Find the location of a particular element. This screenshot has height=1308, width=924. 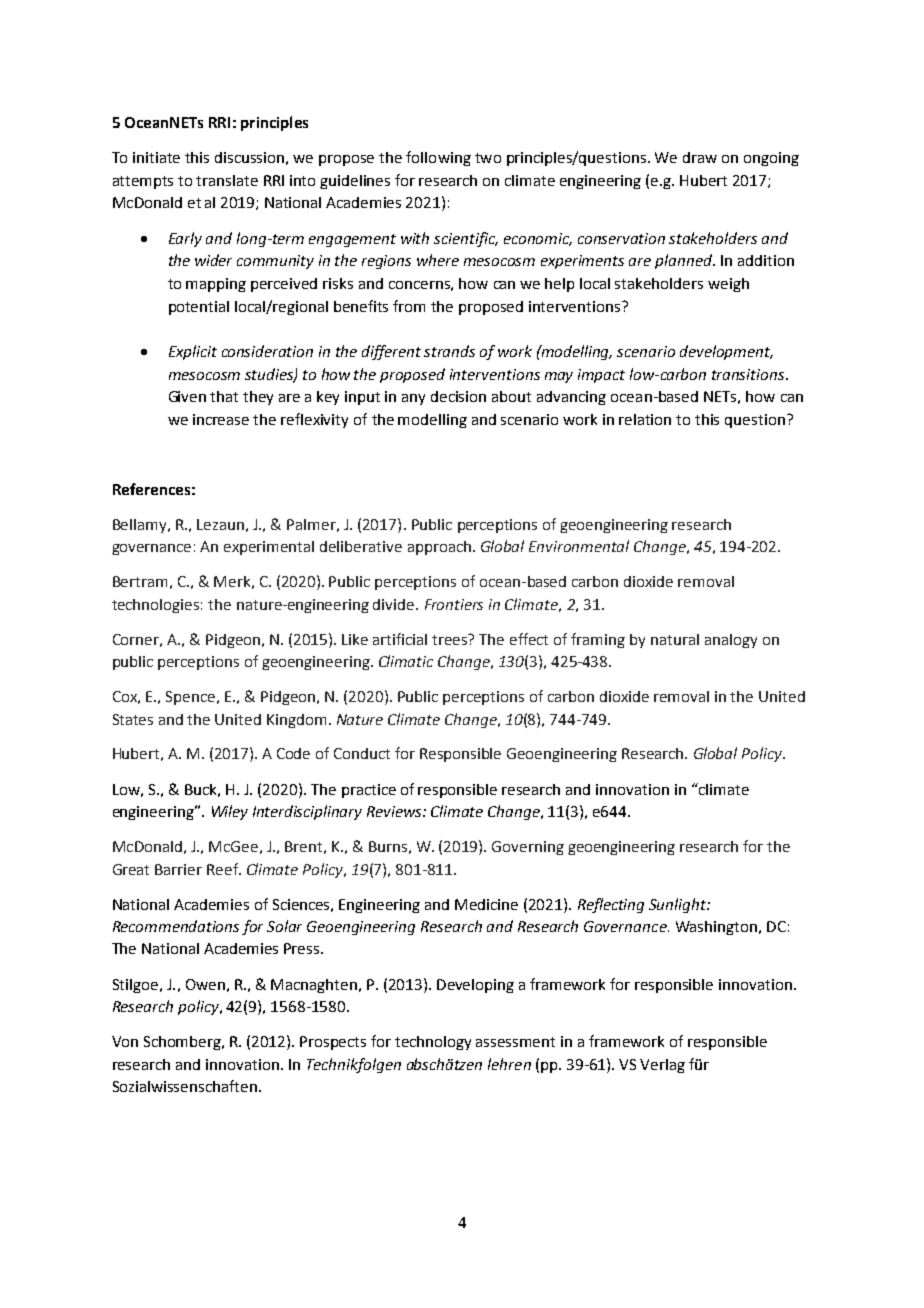

Given is located at coordinates (187, 396).
